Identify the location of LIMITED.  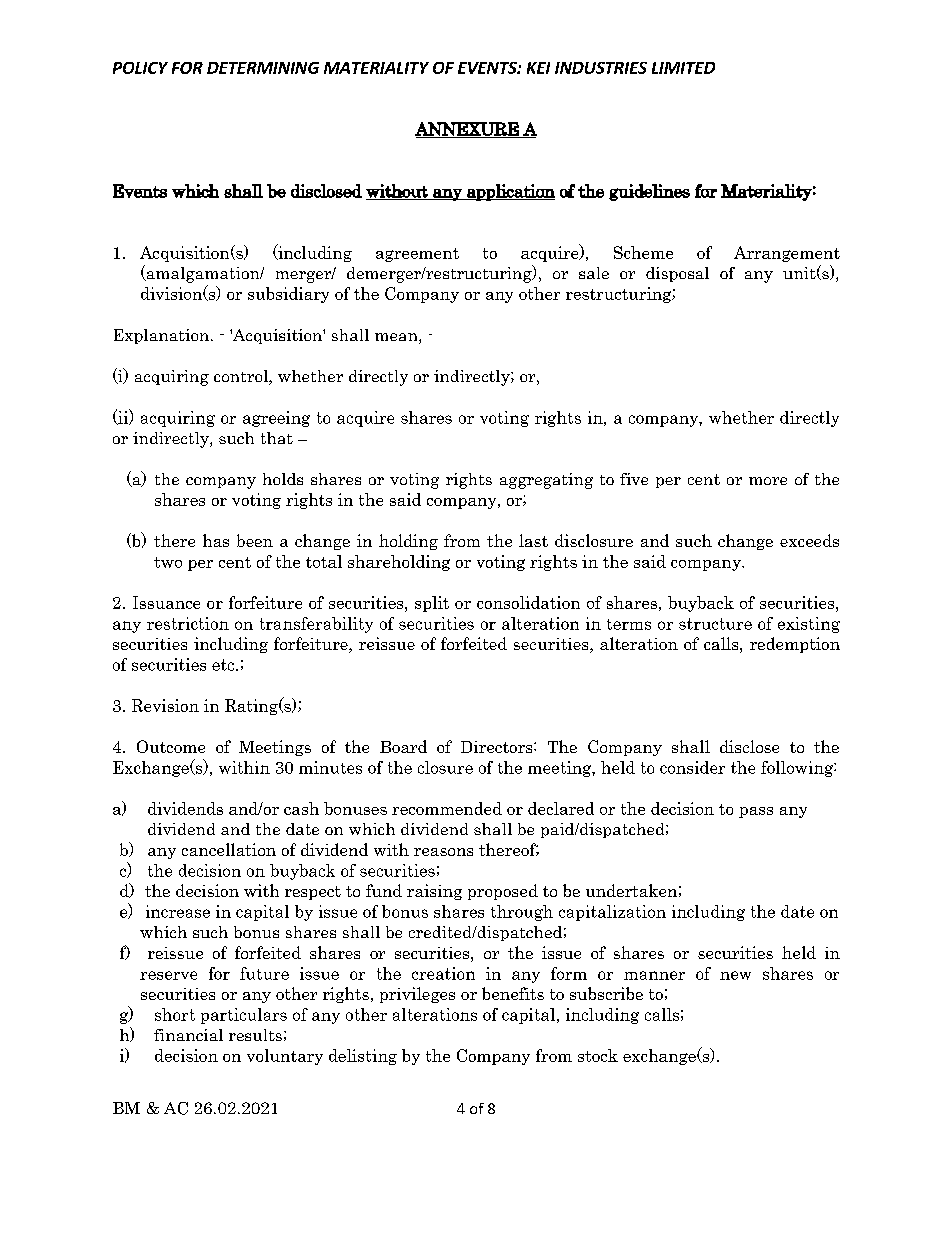
(683, 68).
